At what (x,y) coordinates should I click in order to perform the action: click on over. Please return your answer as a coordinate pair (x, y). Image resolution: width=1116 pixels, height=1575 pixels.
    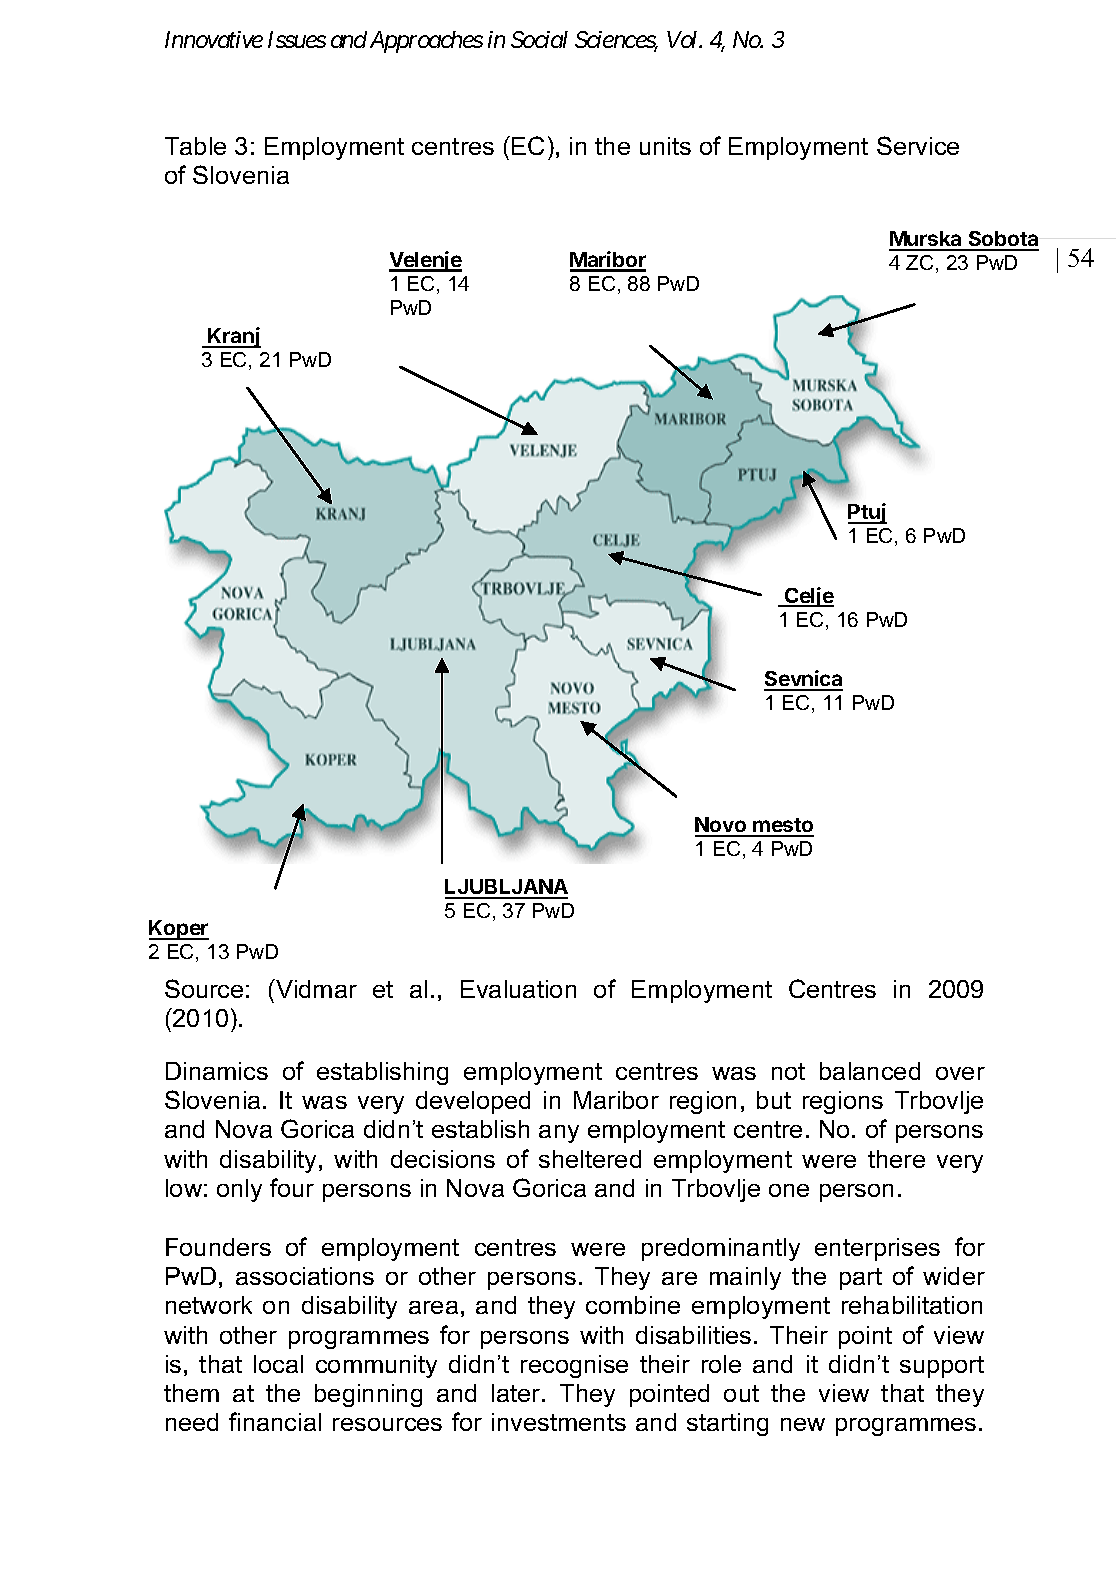
    Looking at the image, I should click on (960, 1073).
